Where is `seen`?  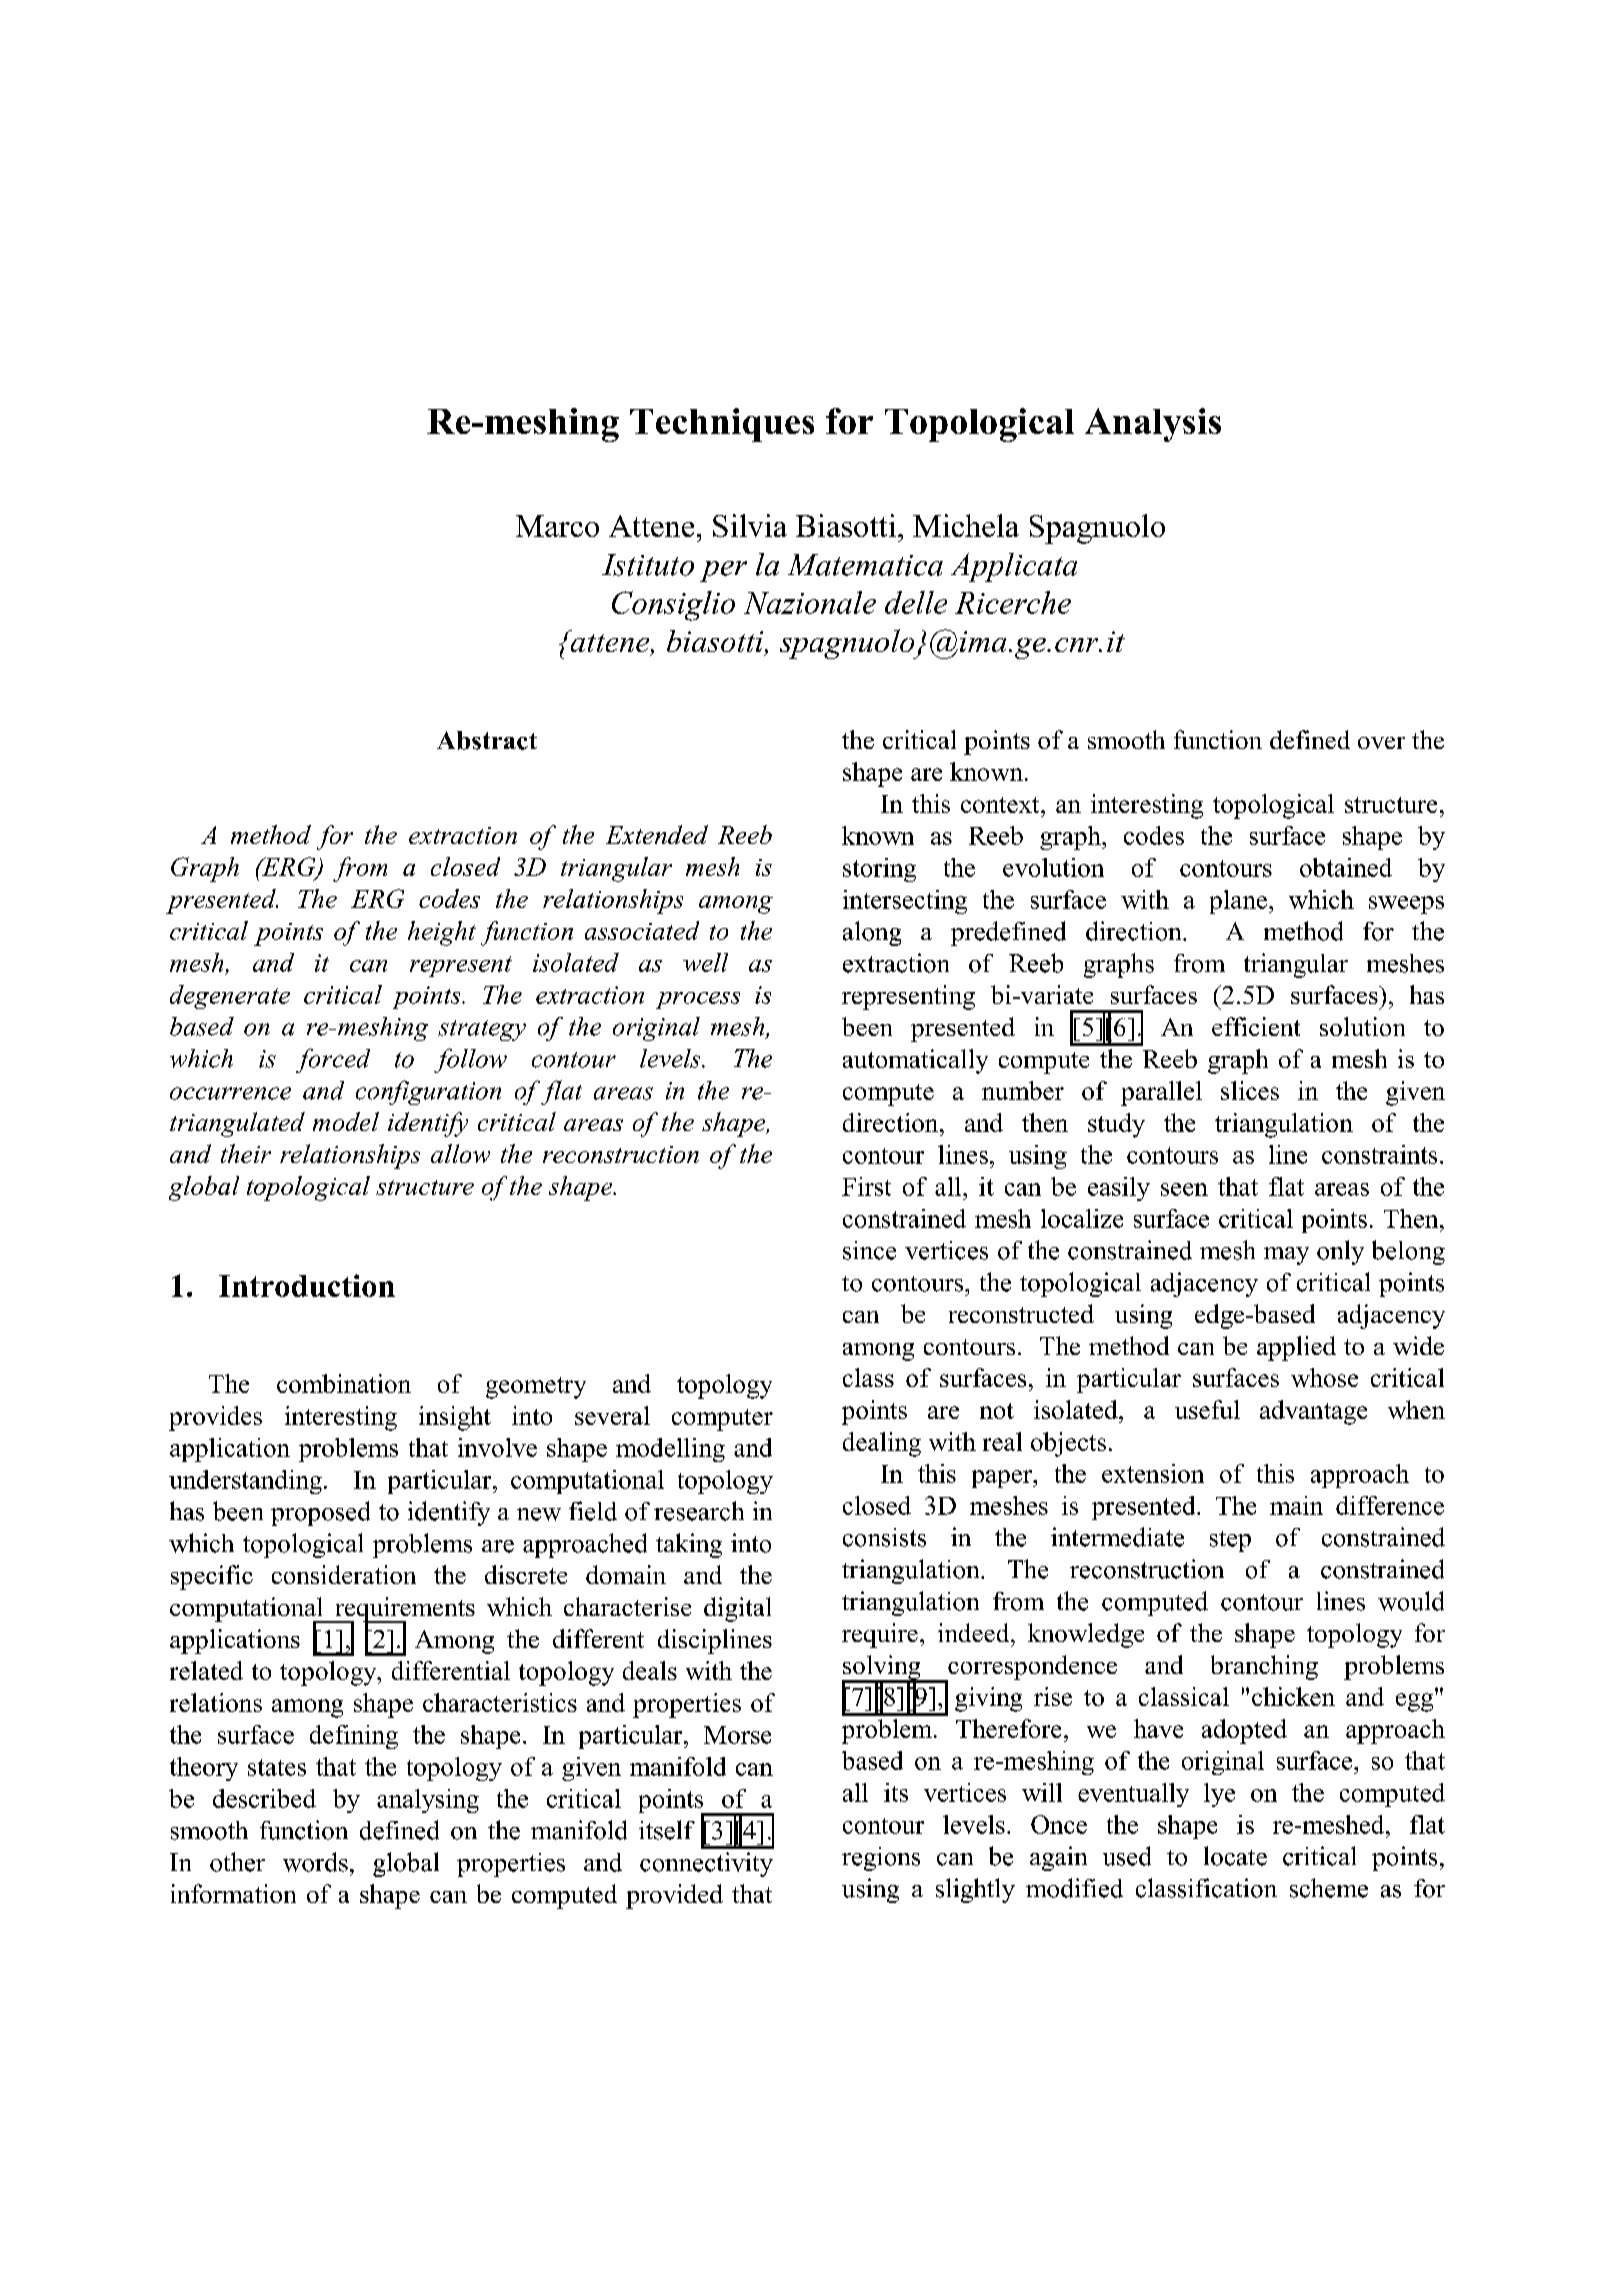
seen is located at coordinates (1184, 1189).
